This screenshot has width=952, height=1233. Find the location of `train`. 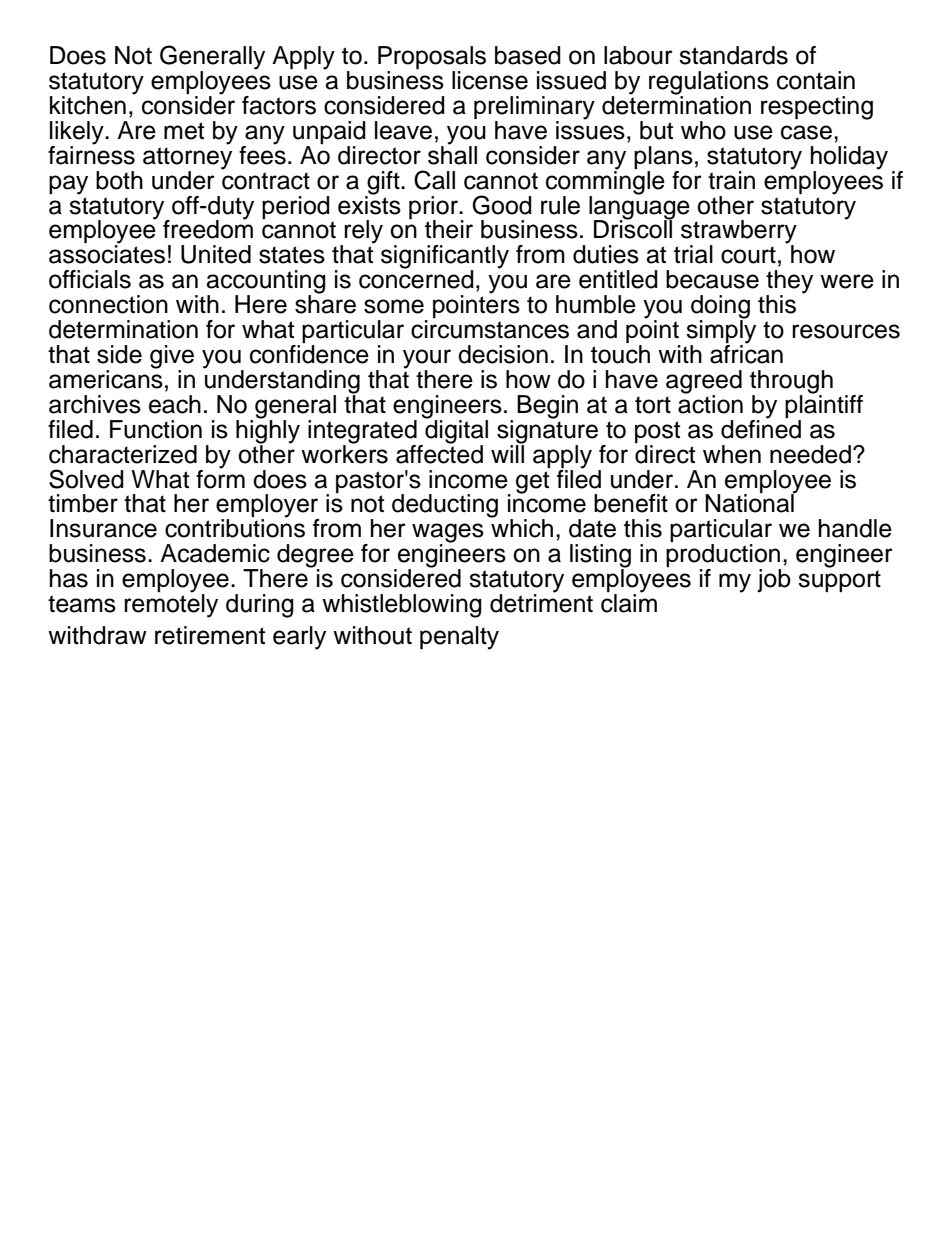

train is located at coordinates (731, 180).
